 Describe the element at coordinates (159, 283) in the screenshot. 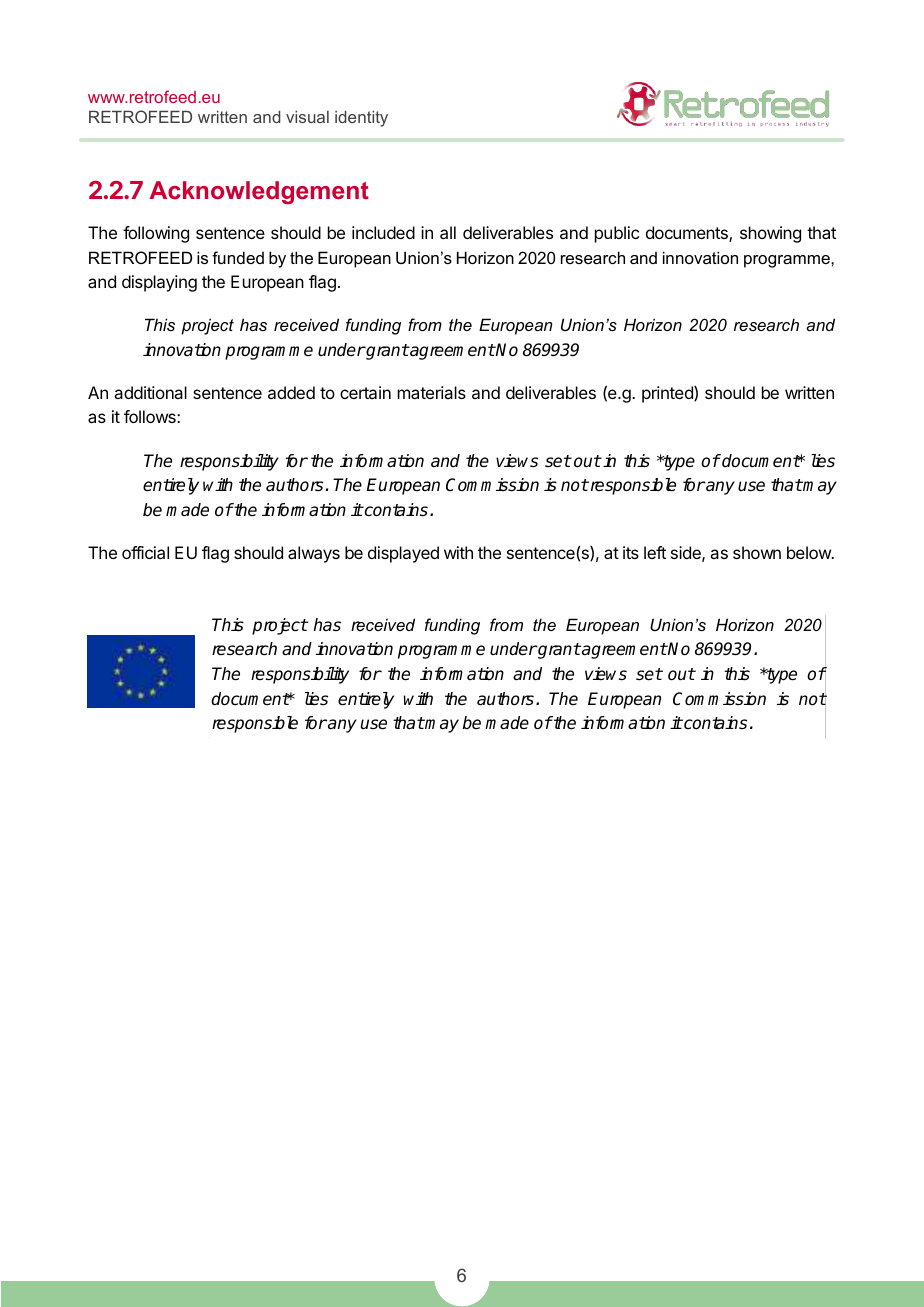

I see `displaying` at that location.
